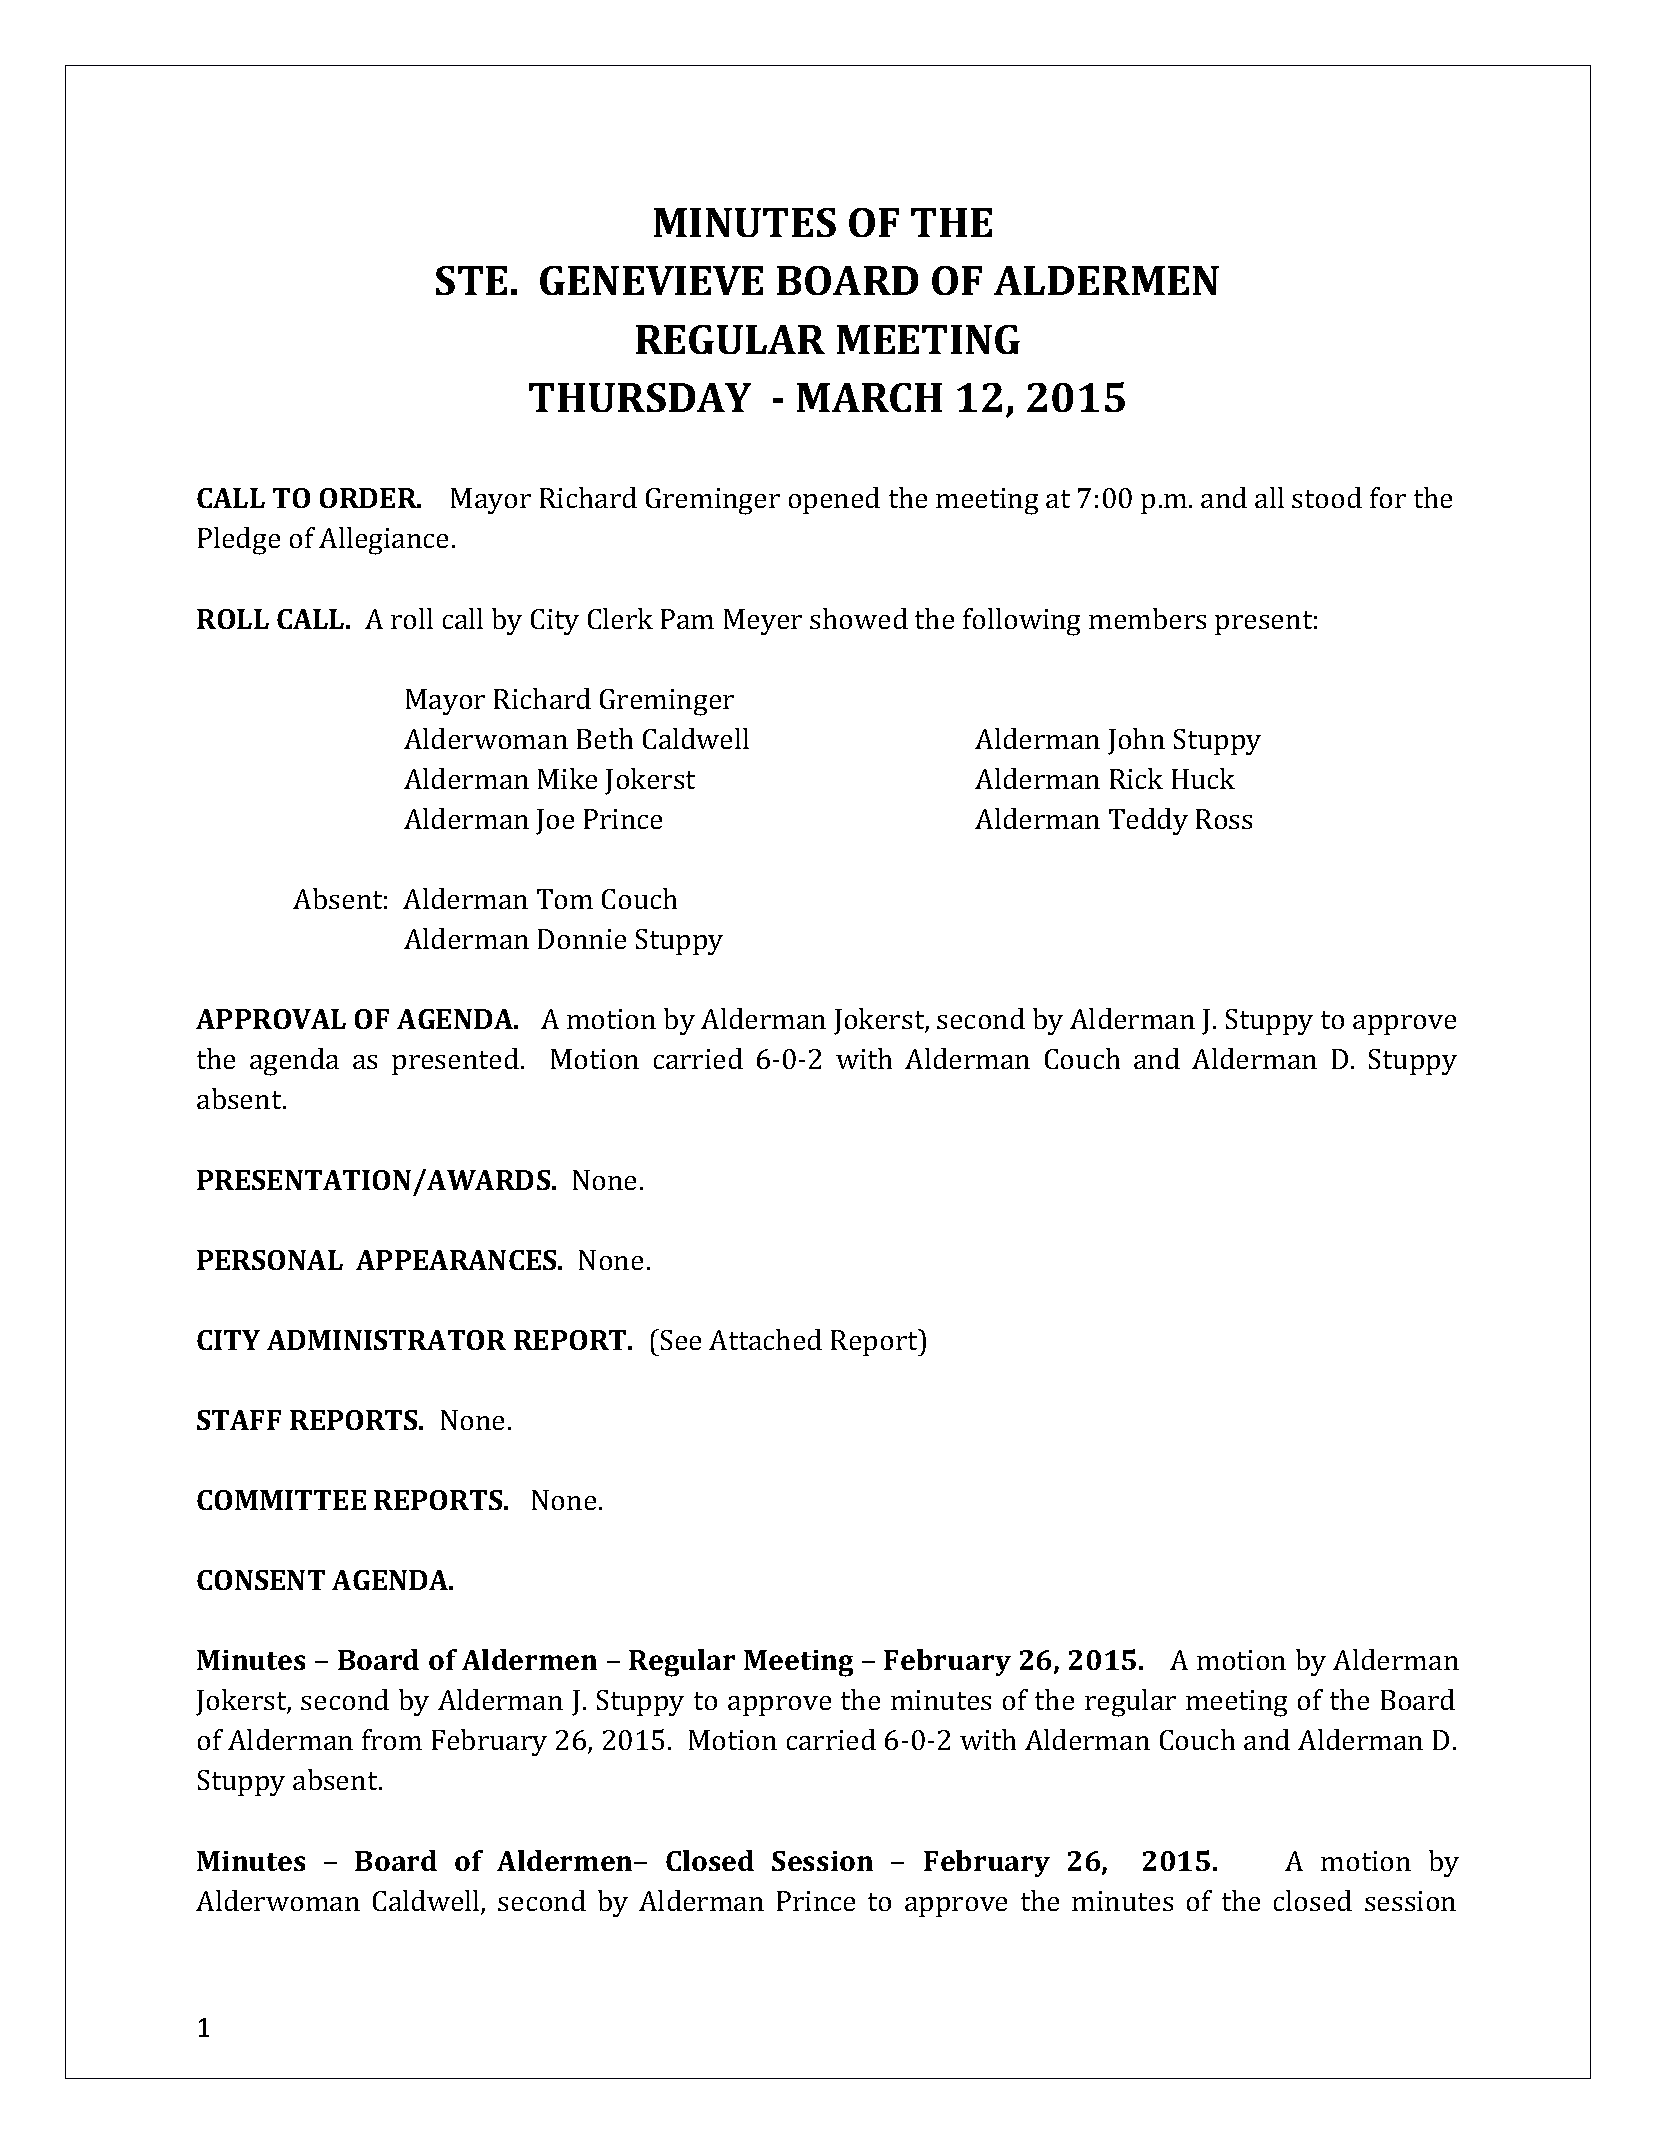 The width and height of the document is (1656, 2144). What do you see at coordinates (261, 1580) in the document?
I see `CONSENT` at bounding box center [261, 1580].
